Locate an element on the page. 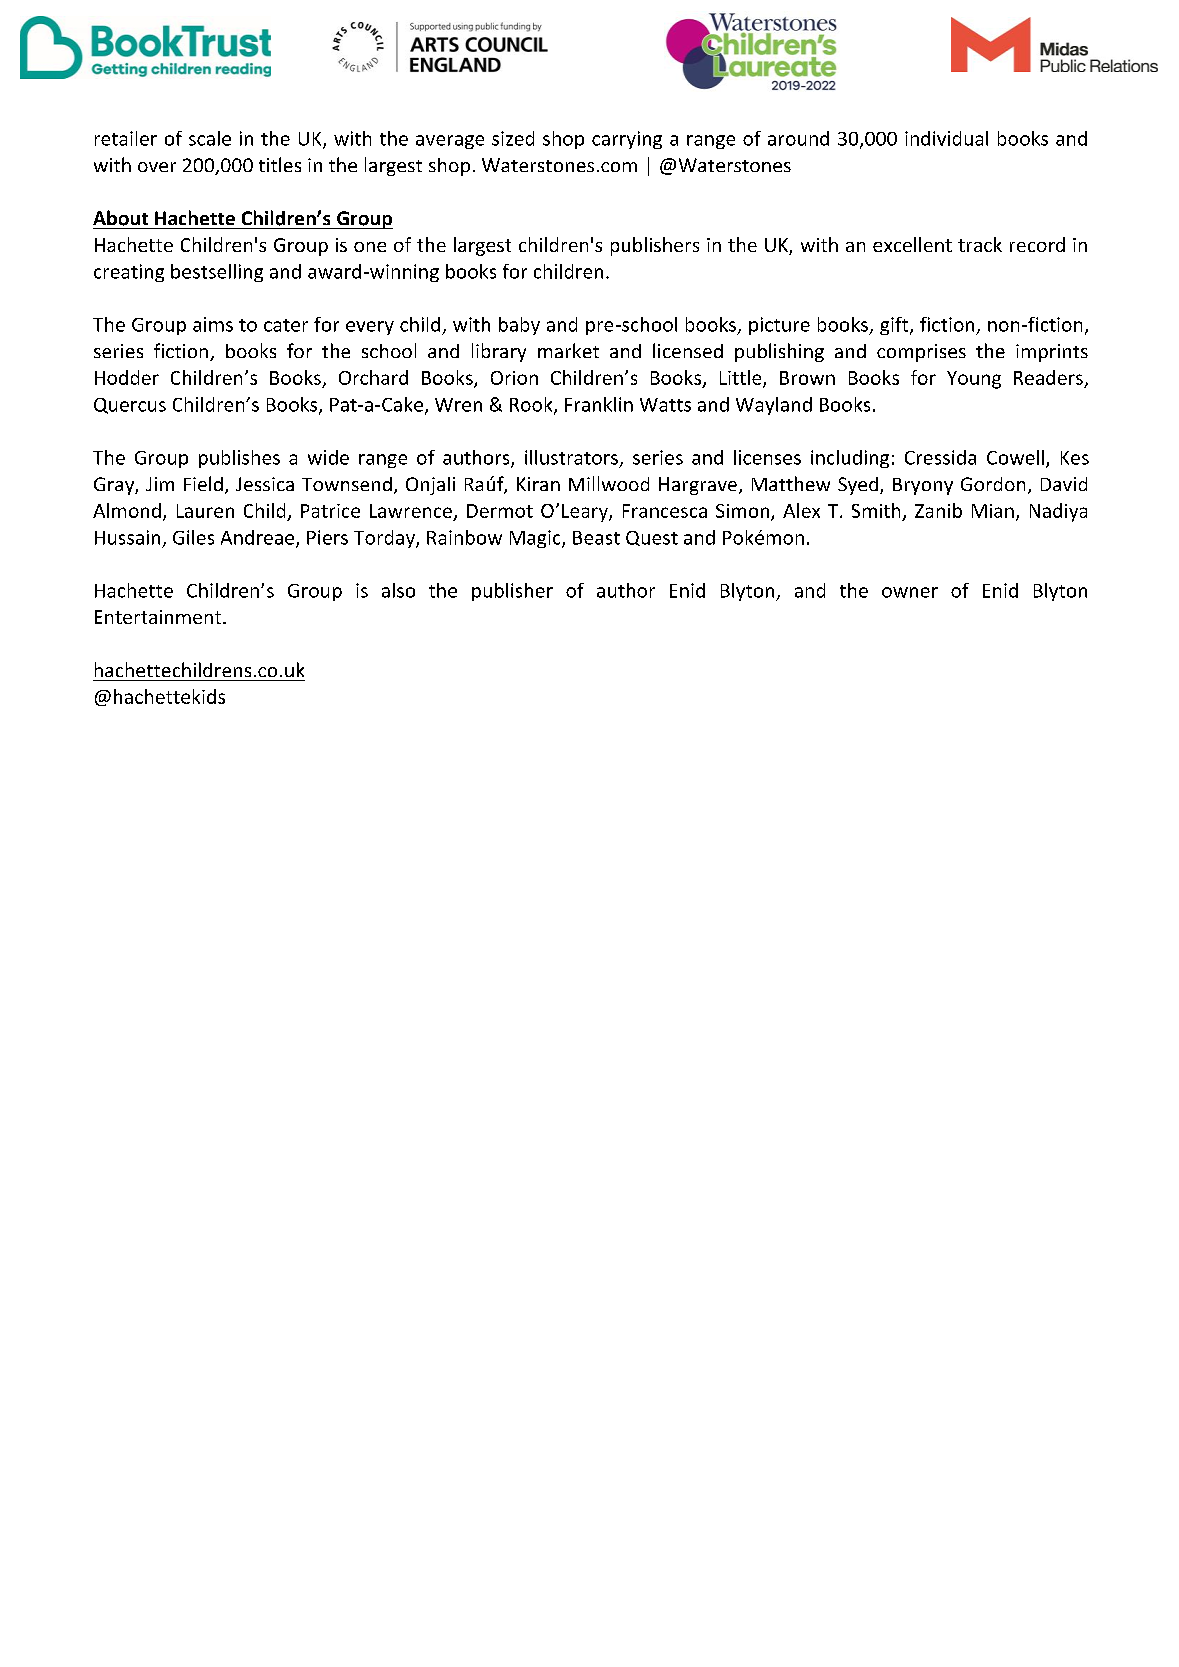 This image has width=1179, height=1667. gift is located at coordinates (895, 326).
